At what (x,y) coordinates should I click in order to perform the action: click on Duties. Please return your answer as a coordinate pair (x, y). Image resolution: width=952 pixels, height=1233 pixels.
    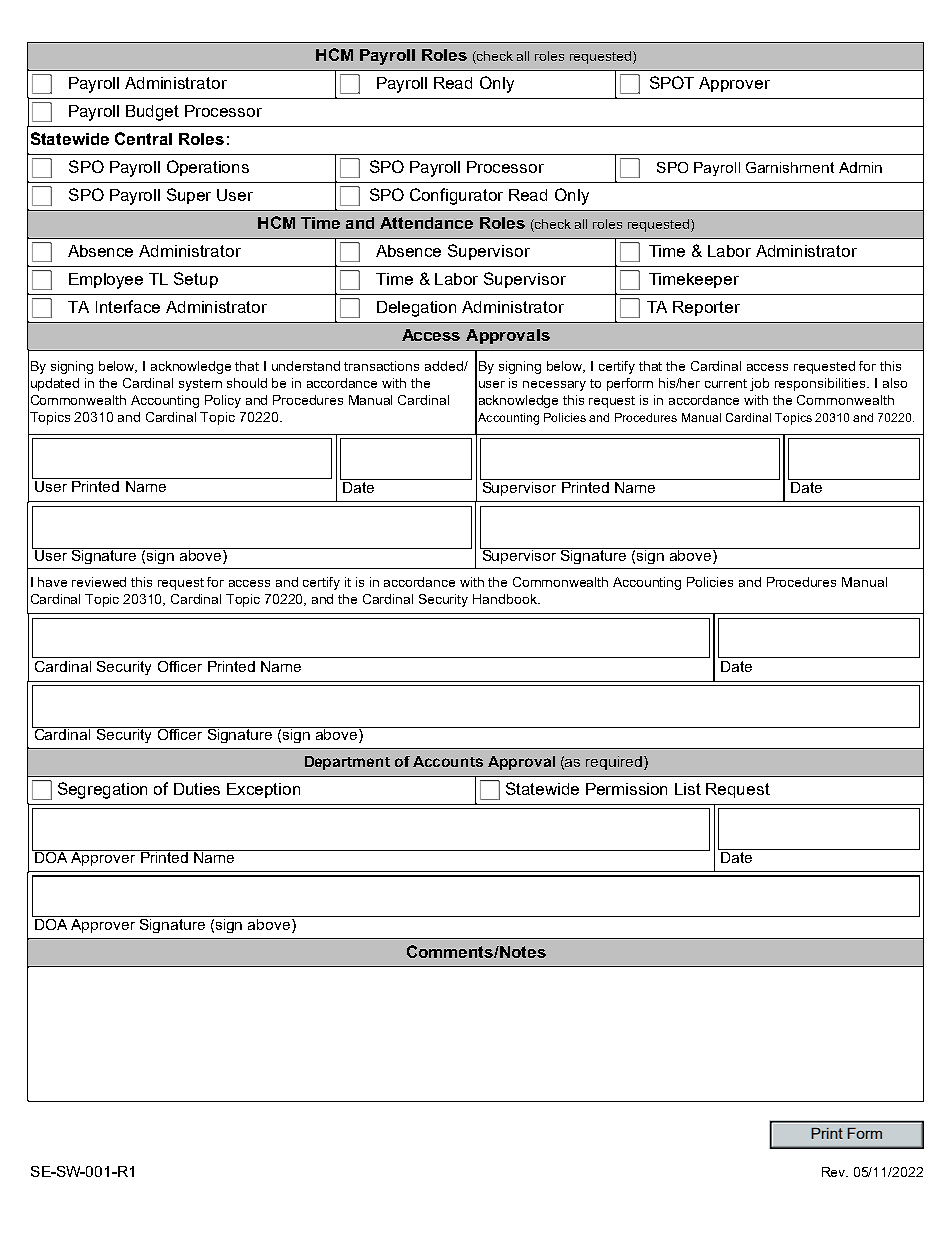
    Looking at the image, I should click on (197, 789).
